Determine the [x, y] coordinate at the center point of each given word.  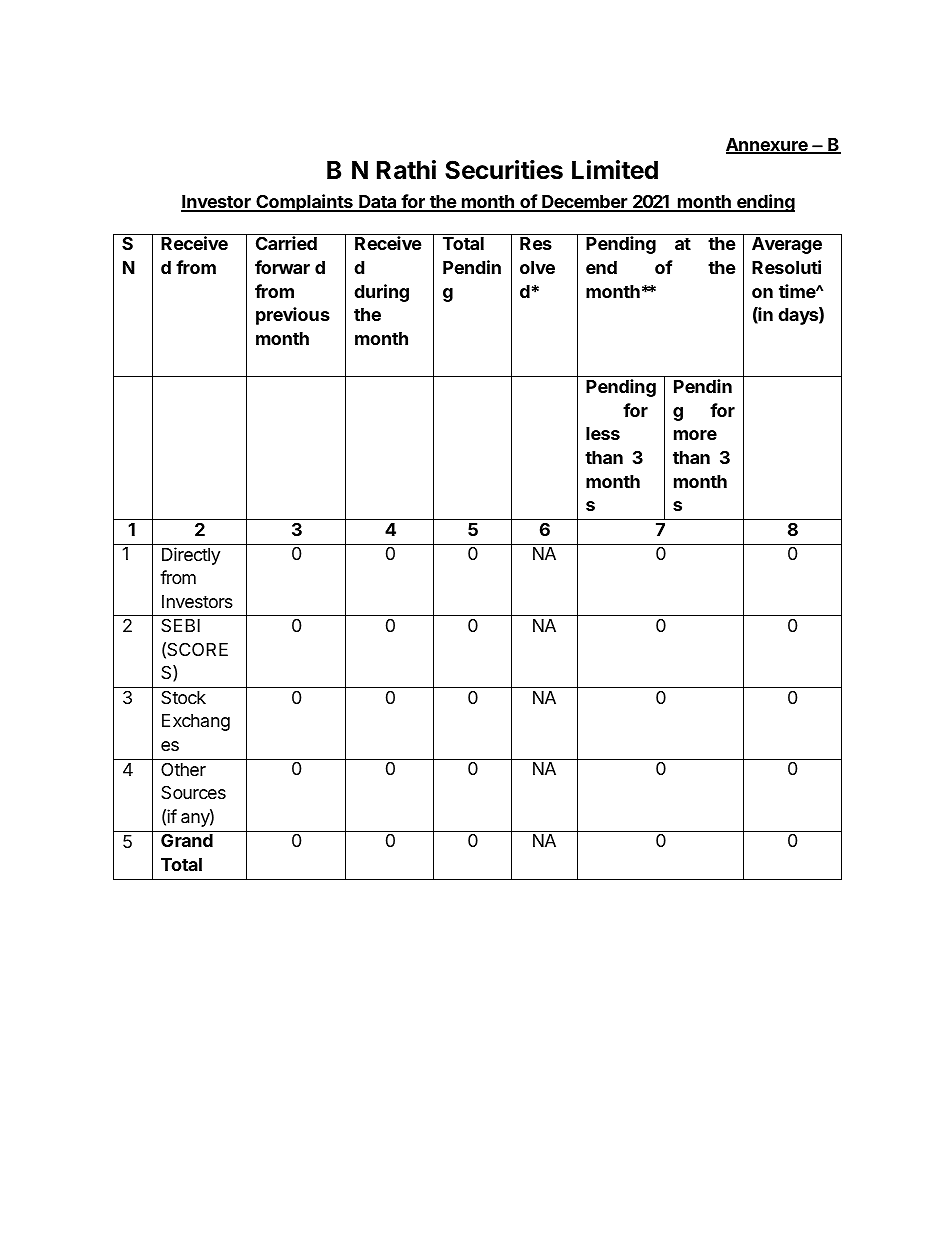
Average [787, 245]
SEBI [180, 625]
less [603, 433]
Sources [193, 792]
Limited [615, 170]
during [381, 293]
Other [183, 769]
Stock [183, 697]
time [798, 291]
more [695, 435]
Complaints [304, 203]
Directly [191, 556]
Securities [504, 170]
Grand [187, 840]
